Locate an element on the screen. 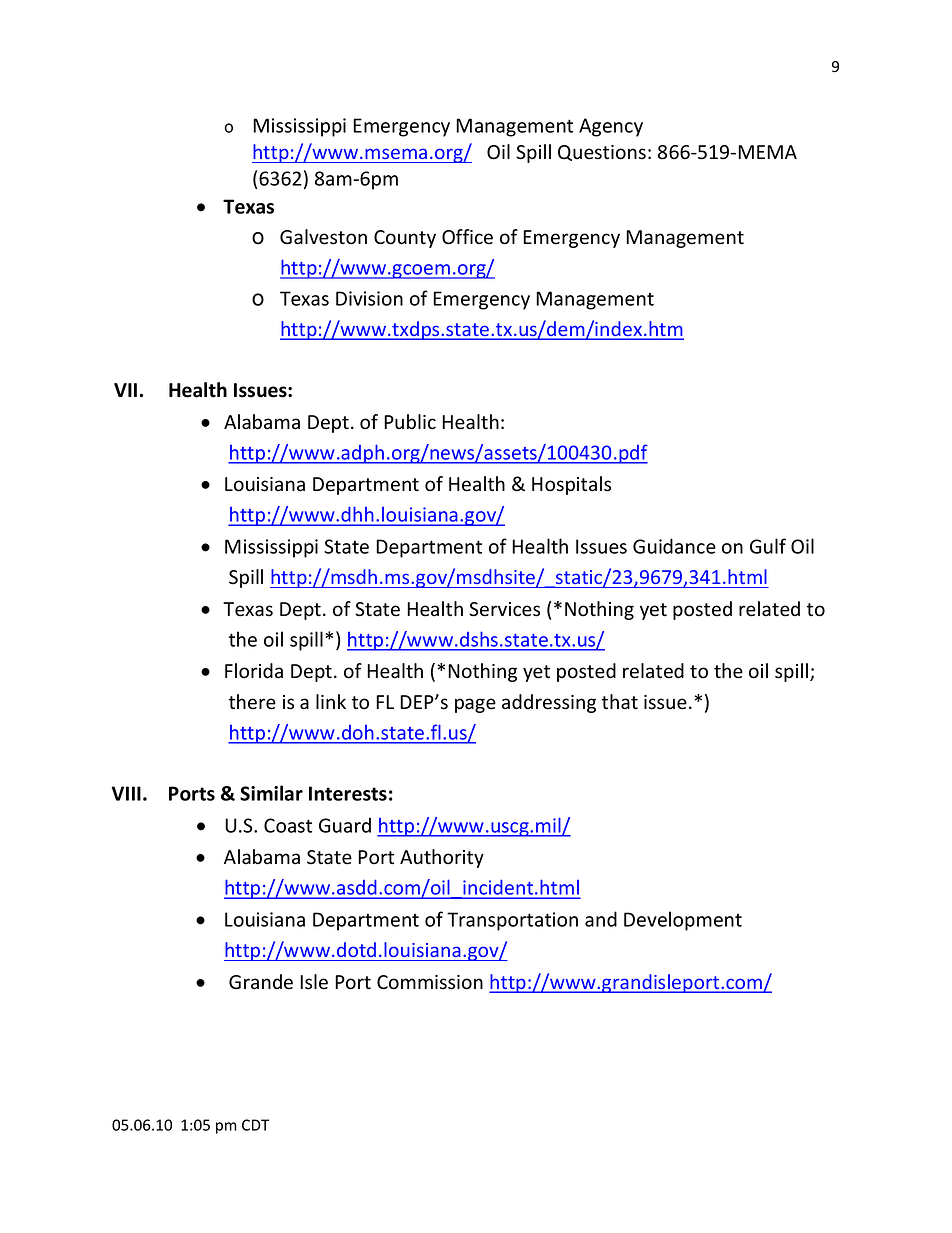 The image size is (952, 1233). Development is located at coordinates (683, 921).
